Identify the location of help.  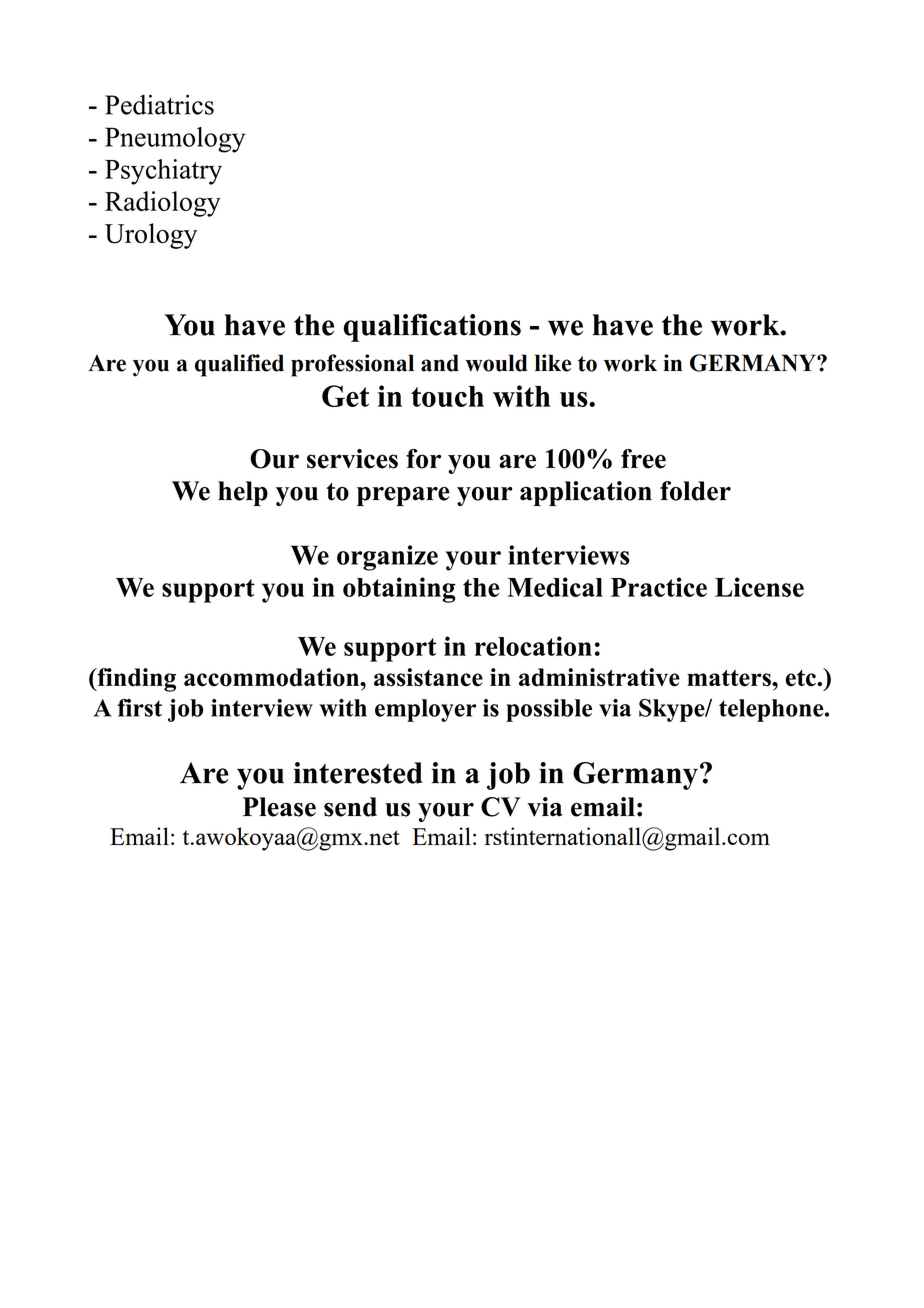
(243, 493).
